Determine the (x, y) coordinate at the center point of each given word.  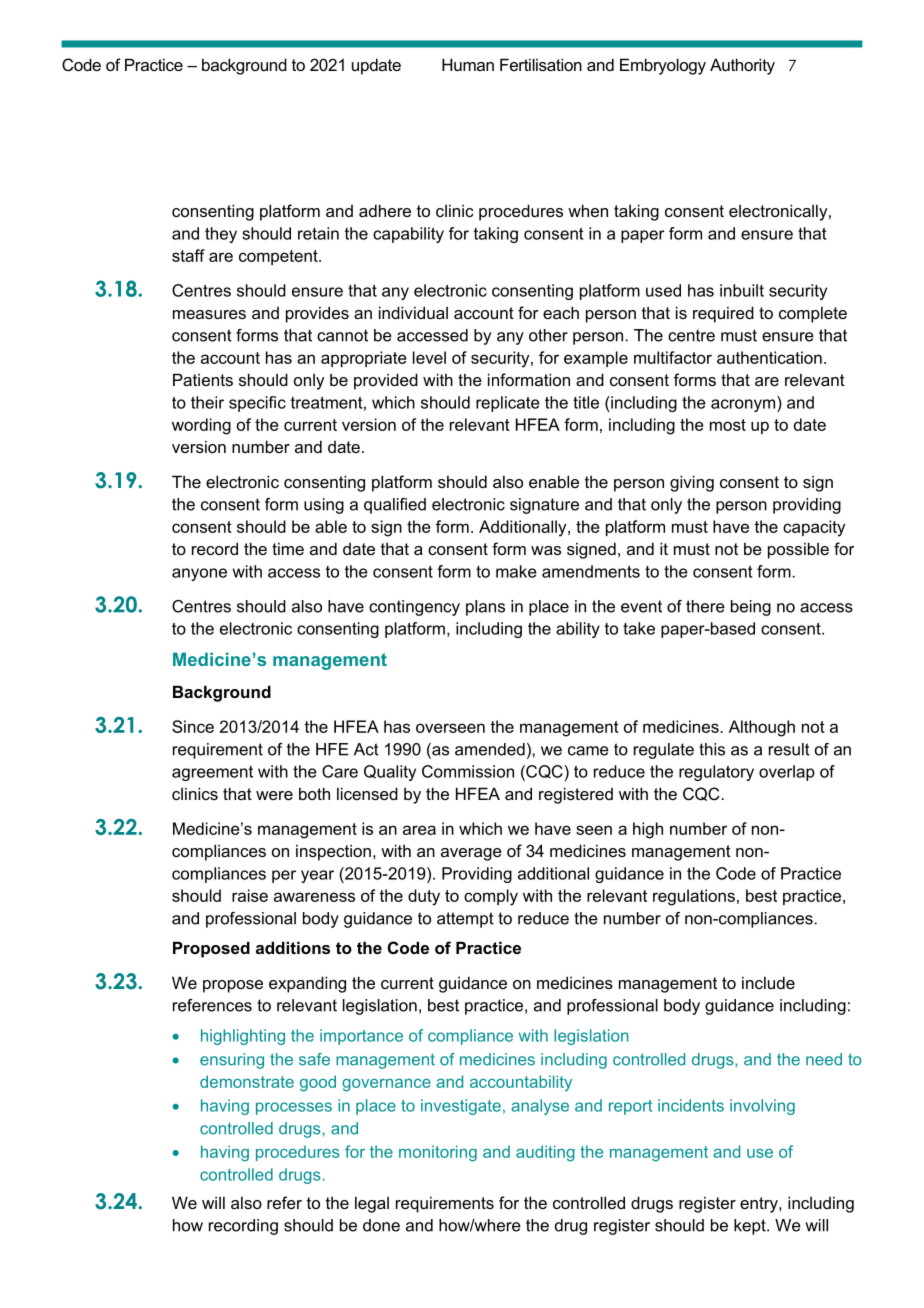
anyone (199, 574)
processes (294, 1108)
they (221, 235)
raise (250, 895)
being (751, 608)
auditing (545, 1153)
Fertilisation (541, 64)
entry (760, 1205)
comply (491, 897)
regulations (694, 897)
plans (485, 608)
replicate (508, 404)
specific (257, 404)
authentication (769, 357)
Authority (742, 66)
